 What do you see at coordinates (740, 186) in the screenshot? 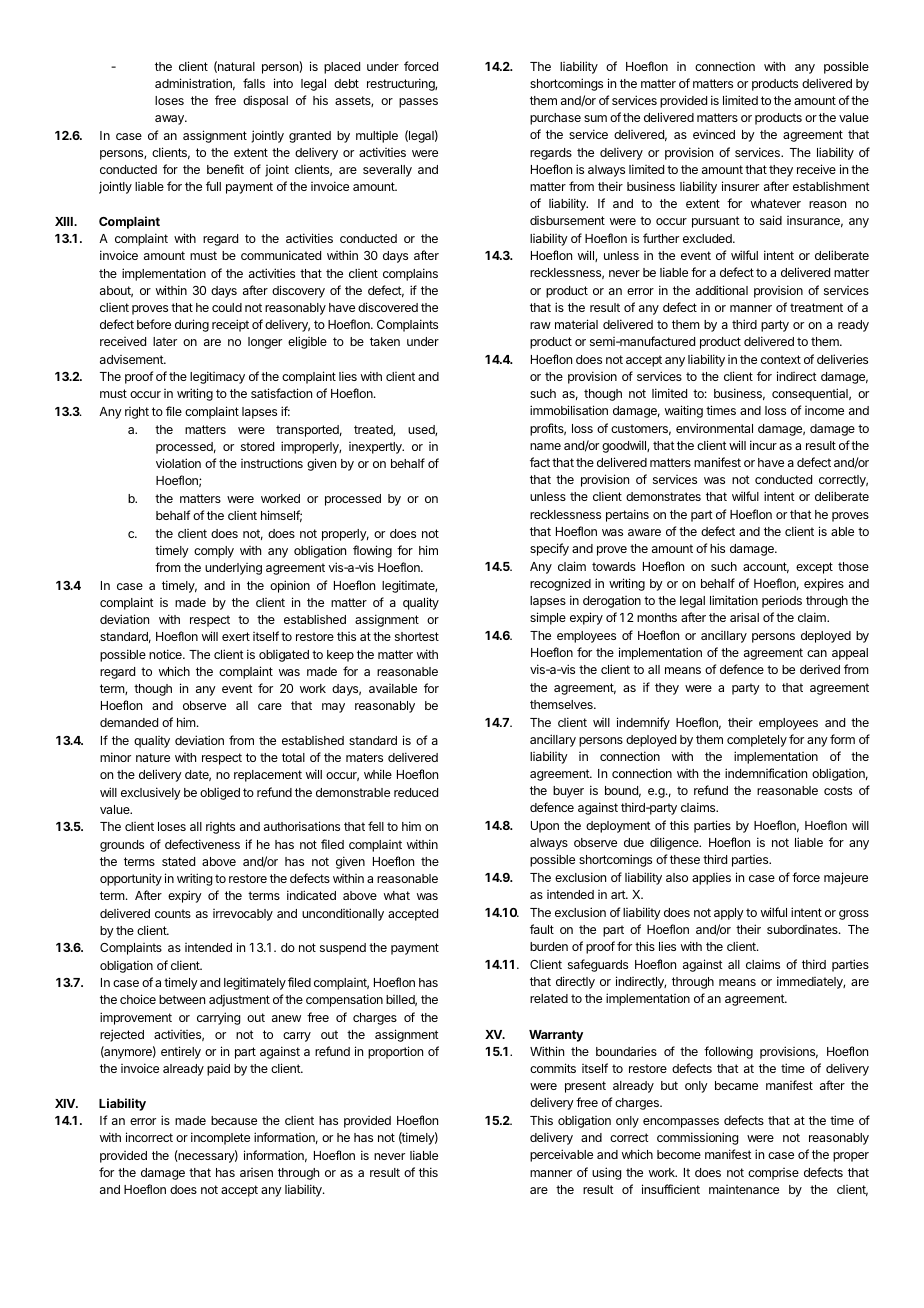
I see `insurer` at bounding box center [740, 186].
